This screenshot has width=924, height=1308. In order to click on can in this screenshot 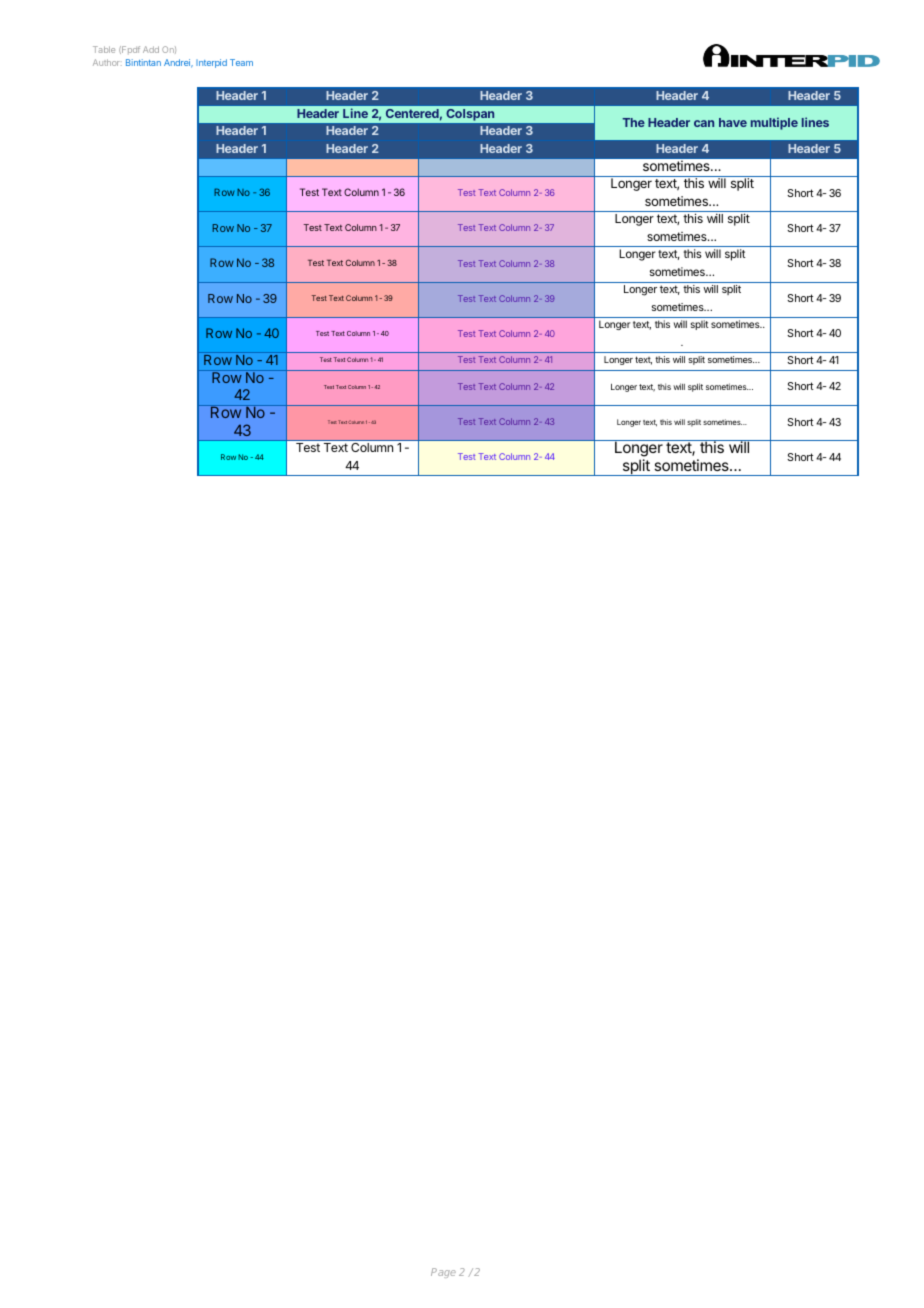, I will do `click(704, 123)`.
